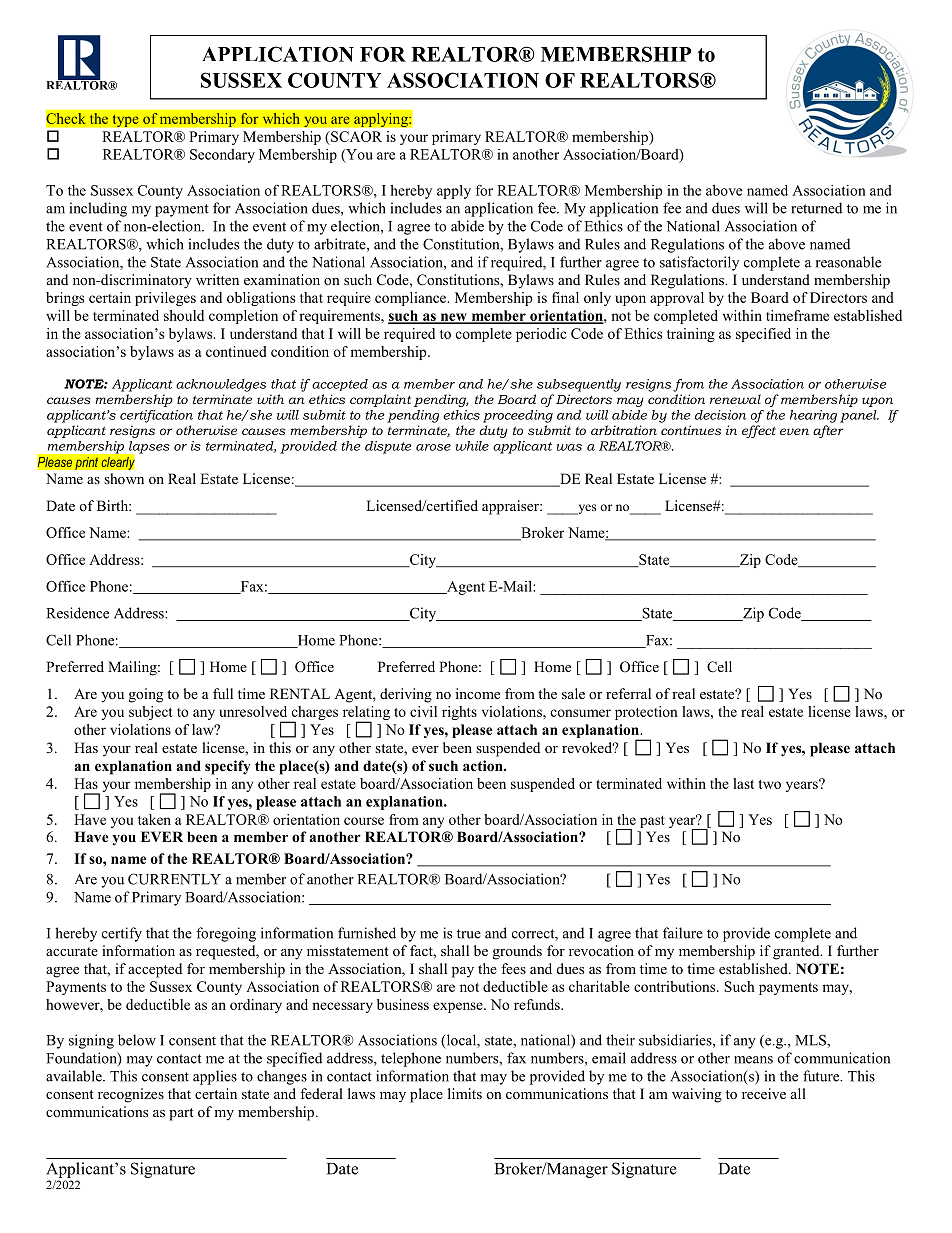 The height and width of the document is (1233, 952). Describe the element at coordinates (764, 1093) in the document. I see `receive` at that location.
